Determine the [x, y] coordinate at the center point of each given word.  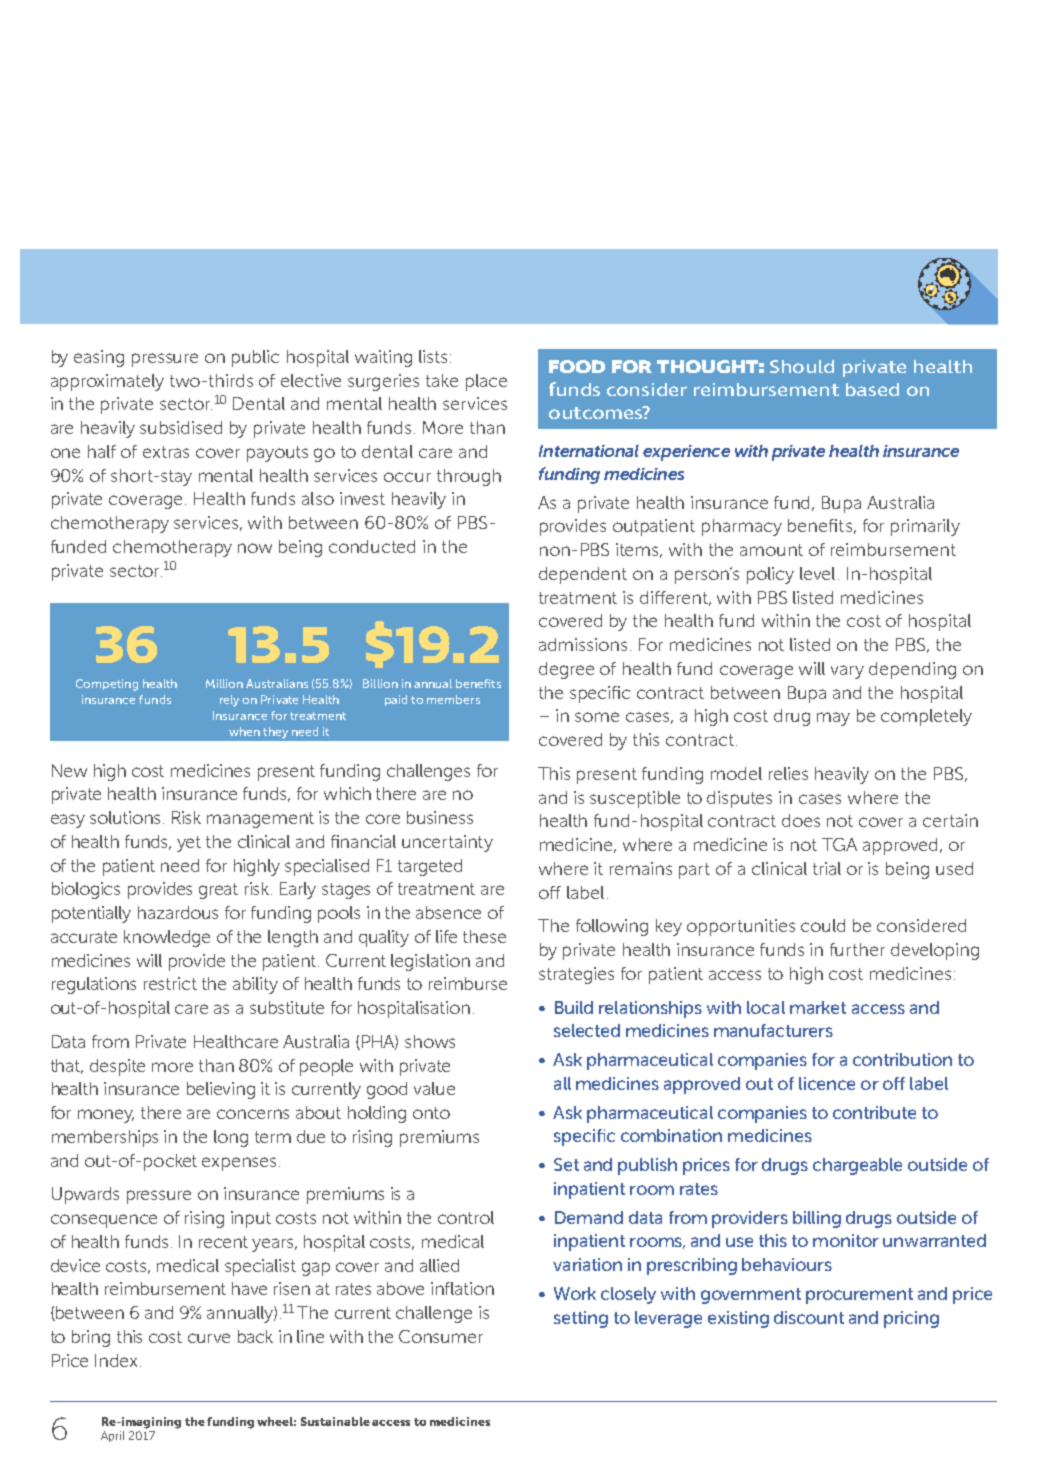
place [486, 382]
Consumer [441, 1336]
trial [827, 868]
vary [847, 672]
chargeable [857, 1166]
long [231, 1138]
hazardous [178, 912]
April [112, 1436]
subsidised [181, 427]
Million [224, 683]
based [872, 389]
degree [566, 670]
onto [431, 1113]
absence [448, 912]
